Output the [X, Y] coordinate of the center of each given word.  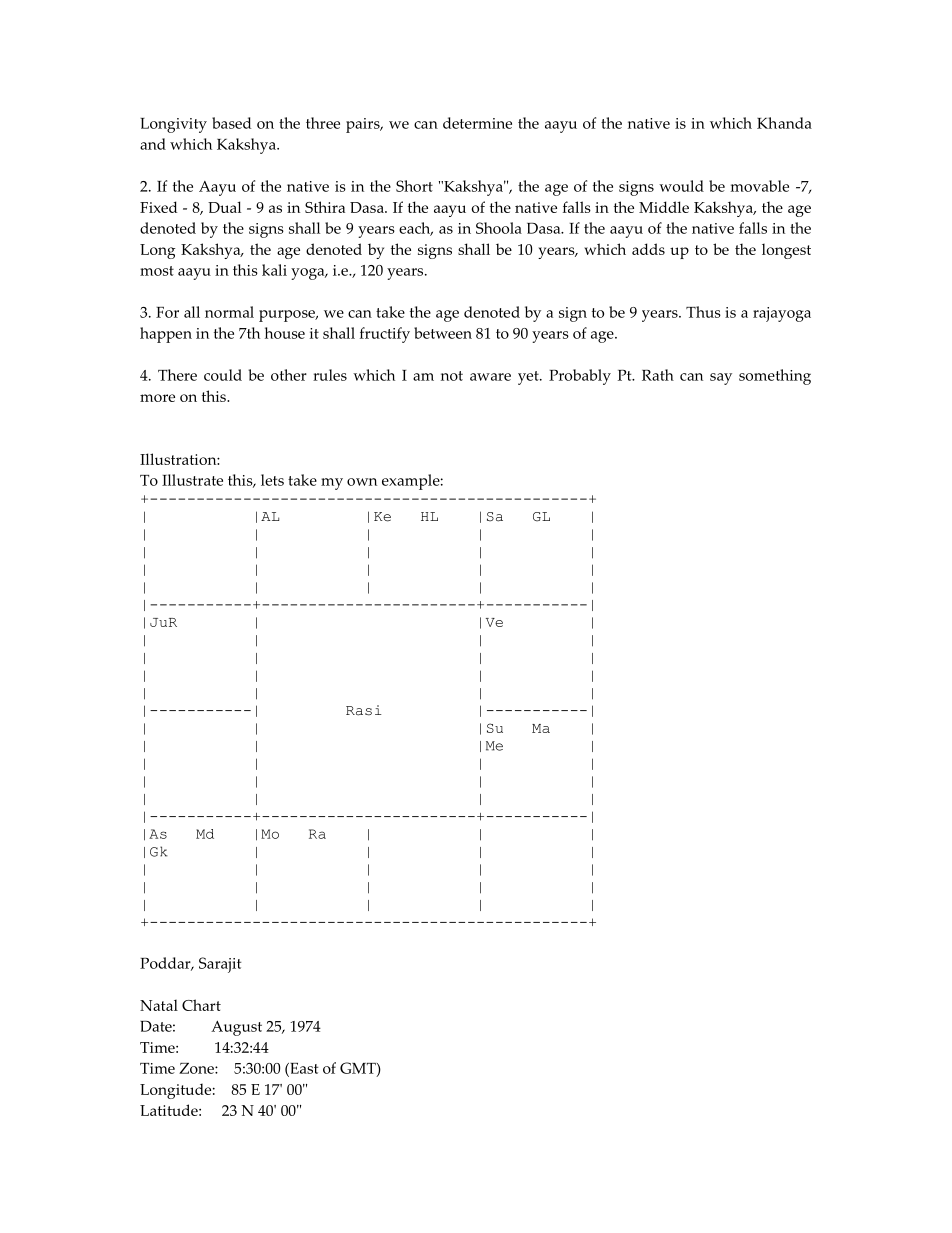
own [362, 482]
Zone [197, 1068]
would [681, 186]
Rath [658, 375]
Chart [201, 1005]
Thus [703, 312]
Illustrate [192, 480]
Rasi [364, 710]
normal [229, 312]
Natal [159, 1005]
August [236, 1028]
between [443, 333]
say [721, 379]
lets [272, 480]
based [231, 123]
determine [477, 123]
